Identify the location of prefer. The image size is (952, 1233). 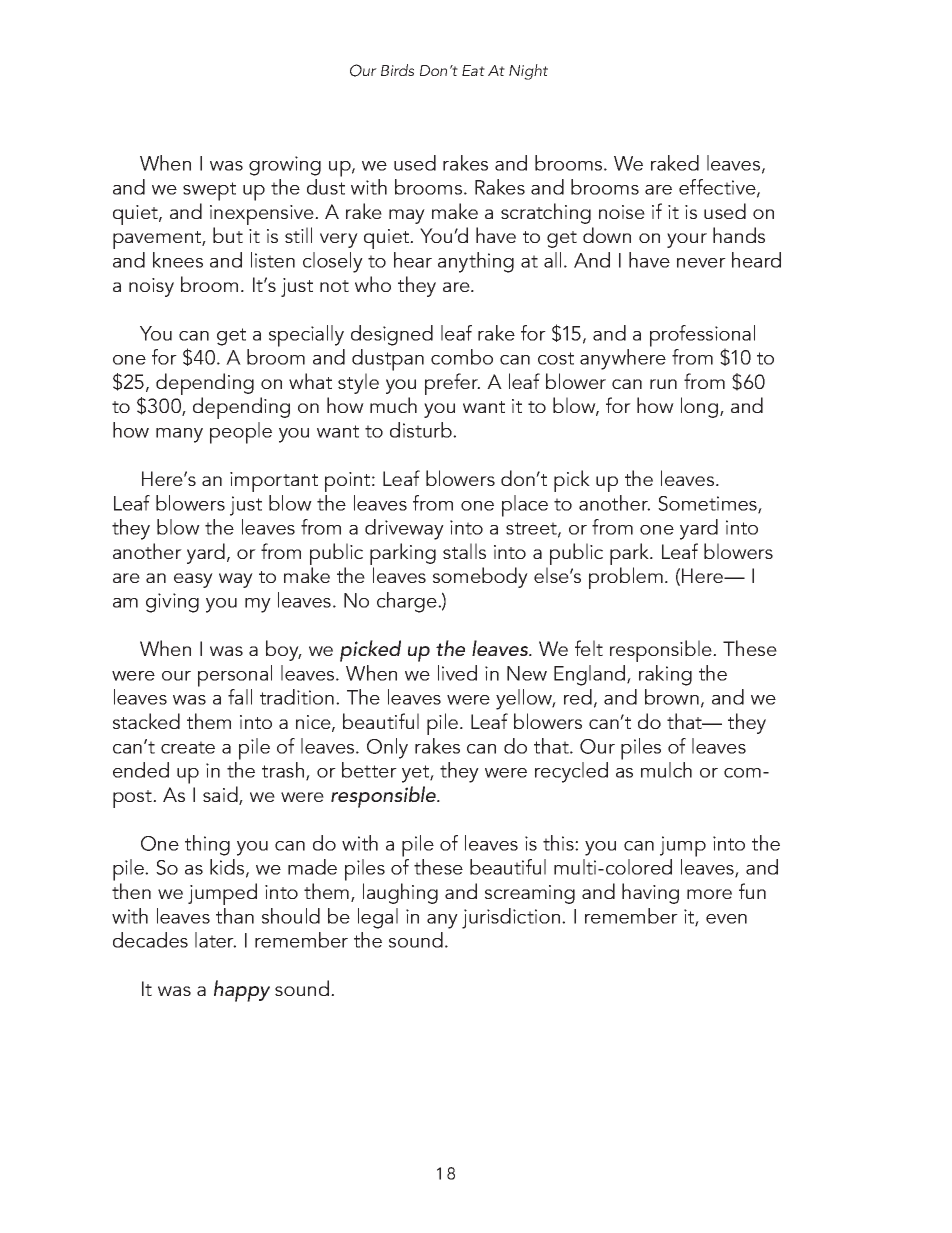
(452, 384).
